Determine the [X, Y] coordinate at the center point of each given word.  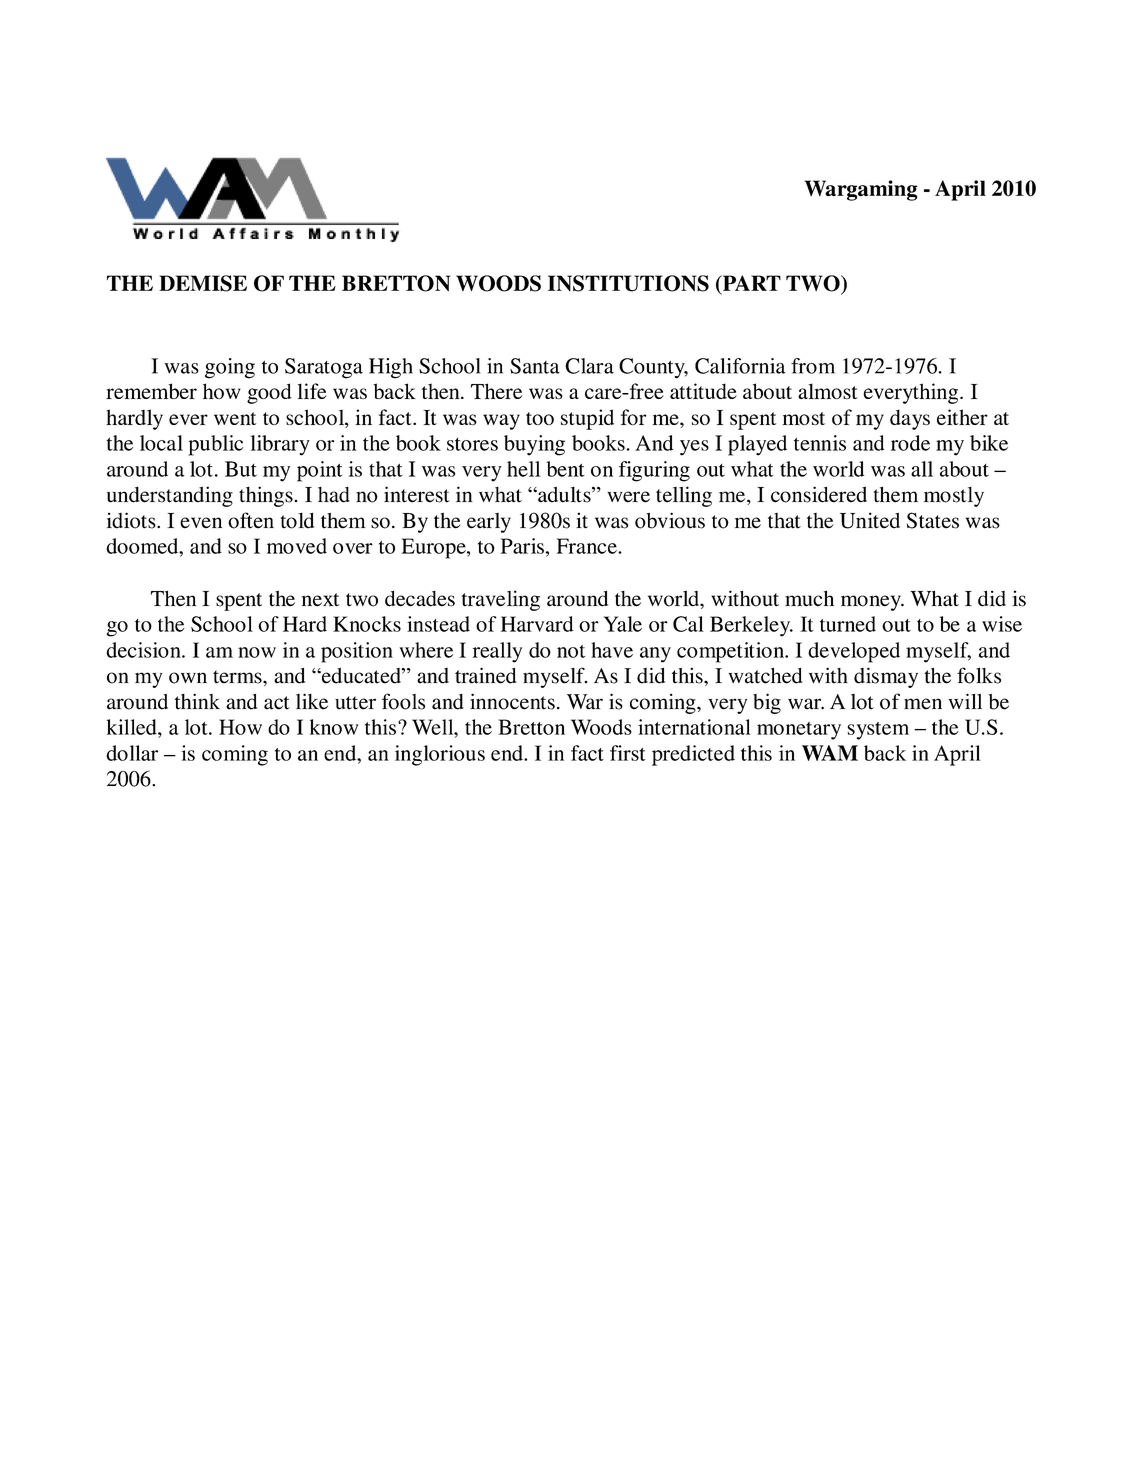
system [878, 731]
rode [910, 443]
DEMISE [203, 283]
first [627, 753]
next [320, 600]
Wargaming [861, 190]
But [241, 469]
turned [848, 624]
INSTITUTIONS [628, 283]
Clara [589, 366]
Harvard [537, 624]
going [230, 368]
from [813, 366]
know [334, 727]
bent [565, 469]
